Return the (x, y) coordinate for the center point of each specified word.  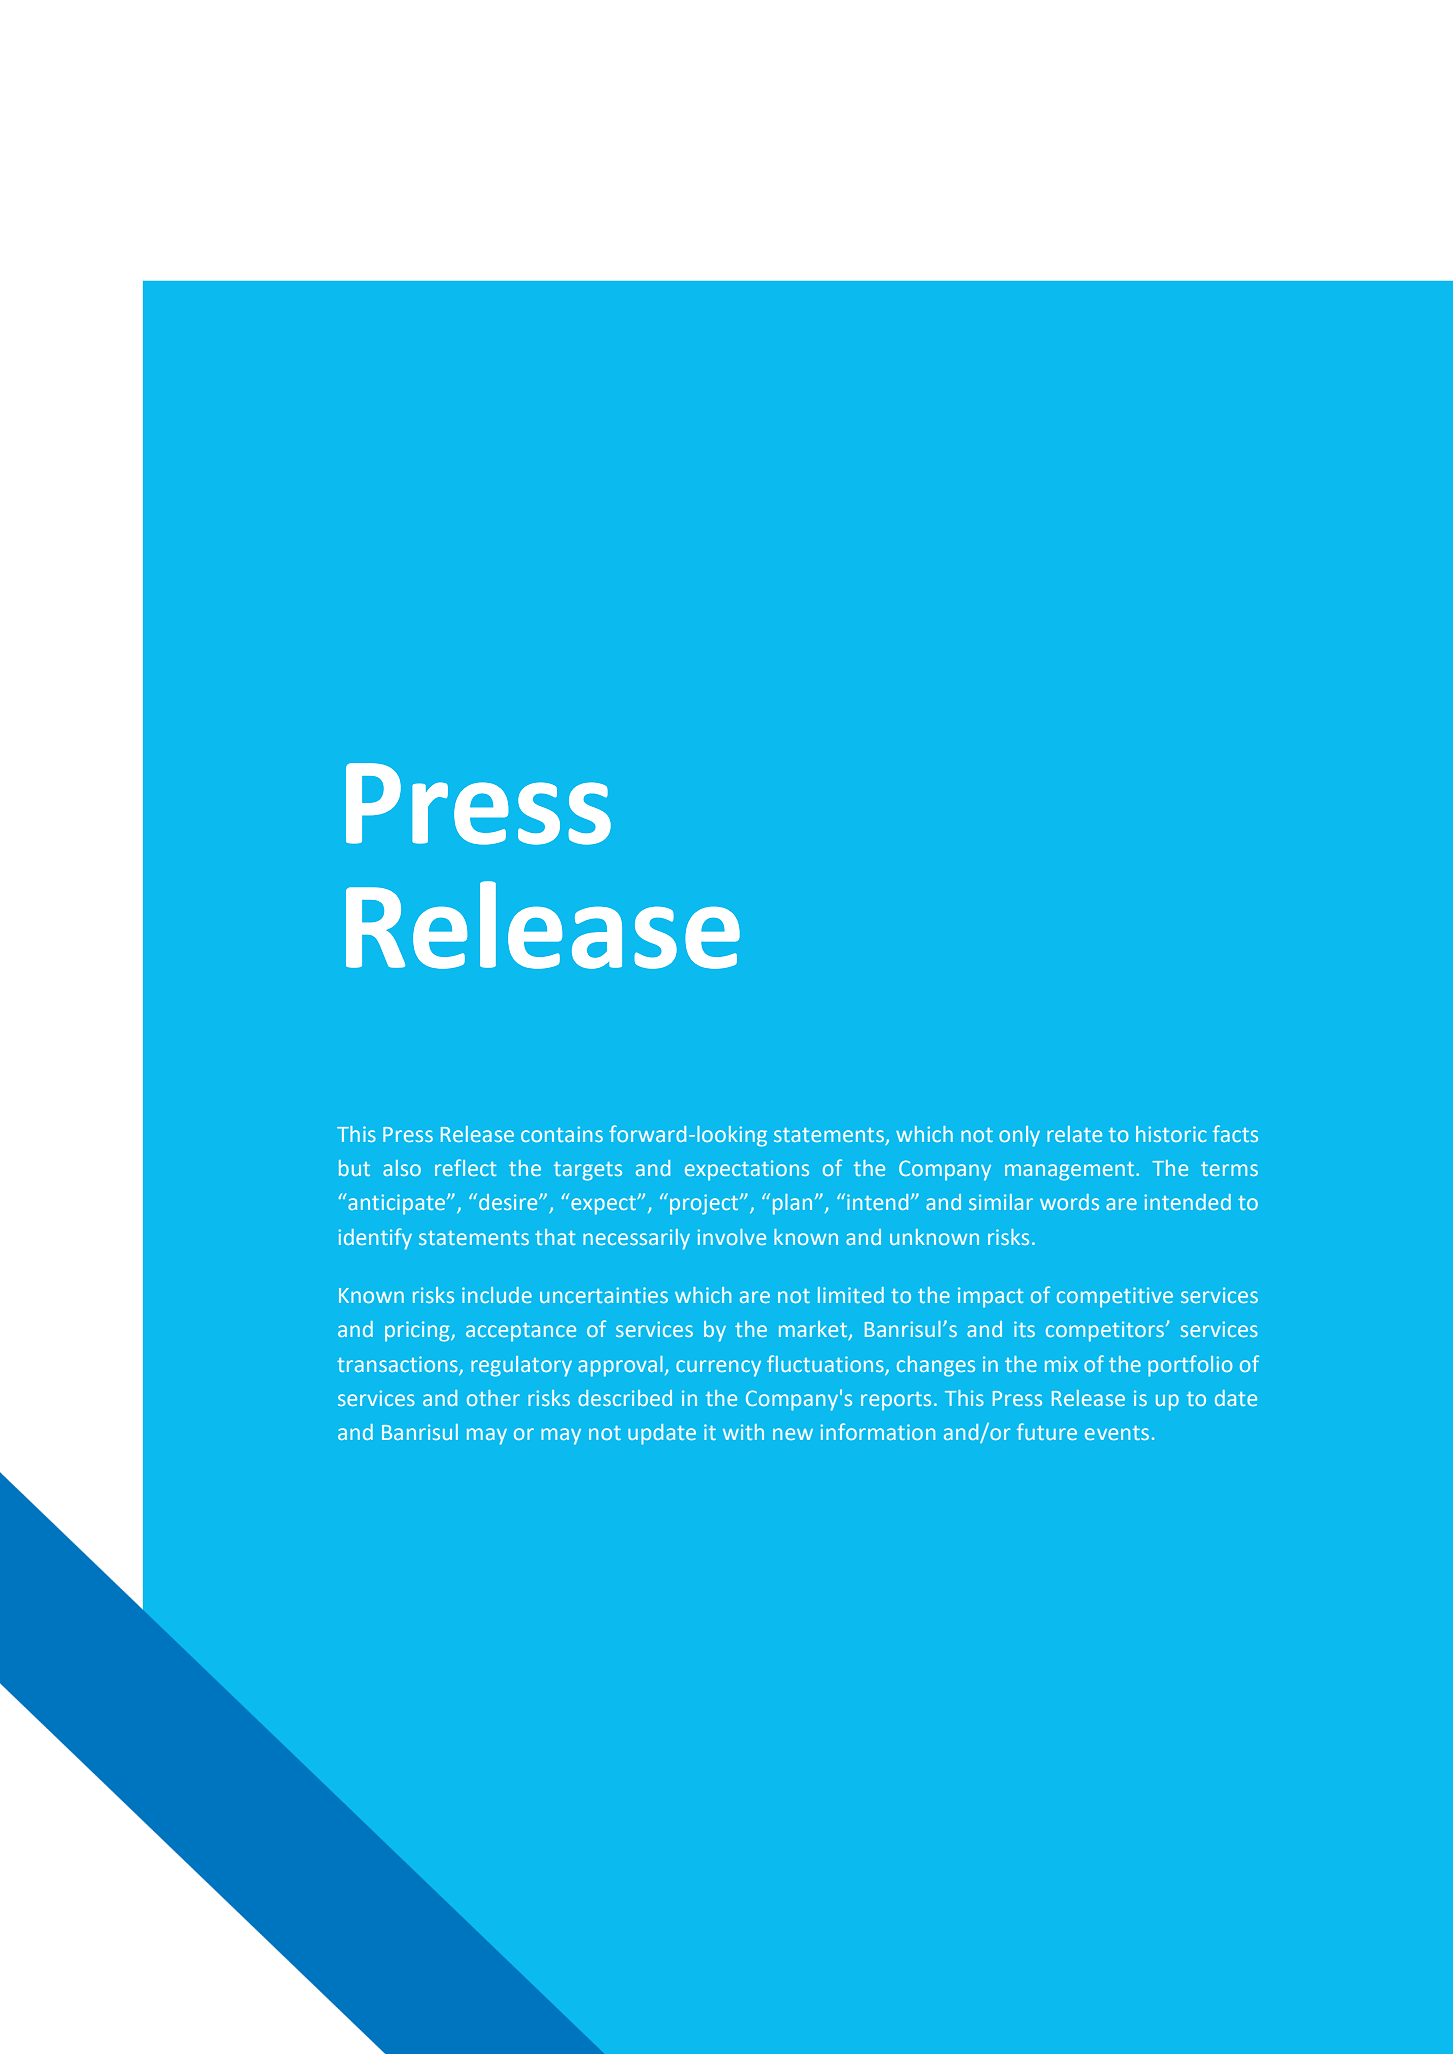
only (1019, 1136)
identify (375, 1239)
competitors (1106, 1331)
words (1069, 1202)
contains (562, 1134)
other (493, 1398)
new (793, 1434)
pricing (418, 1331)
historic (1171, 1134)
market (814, 1330)
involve (732, 1237)
